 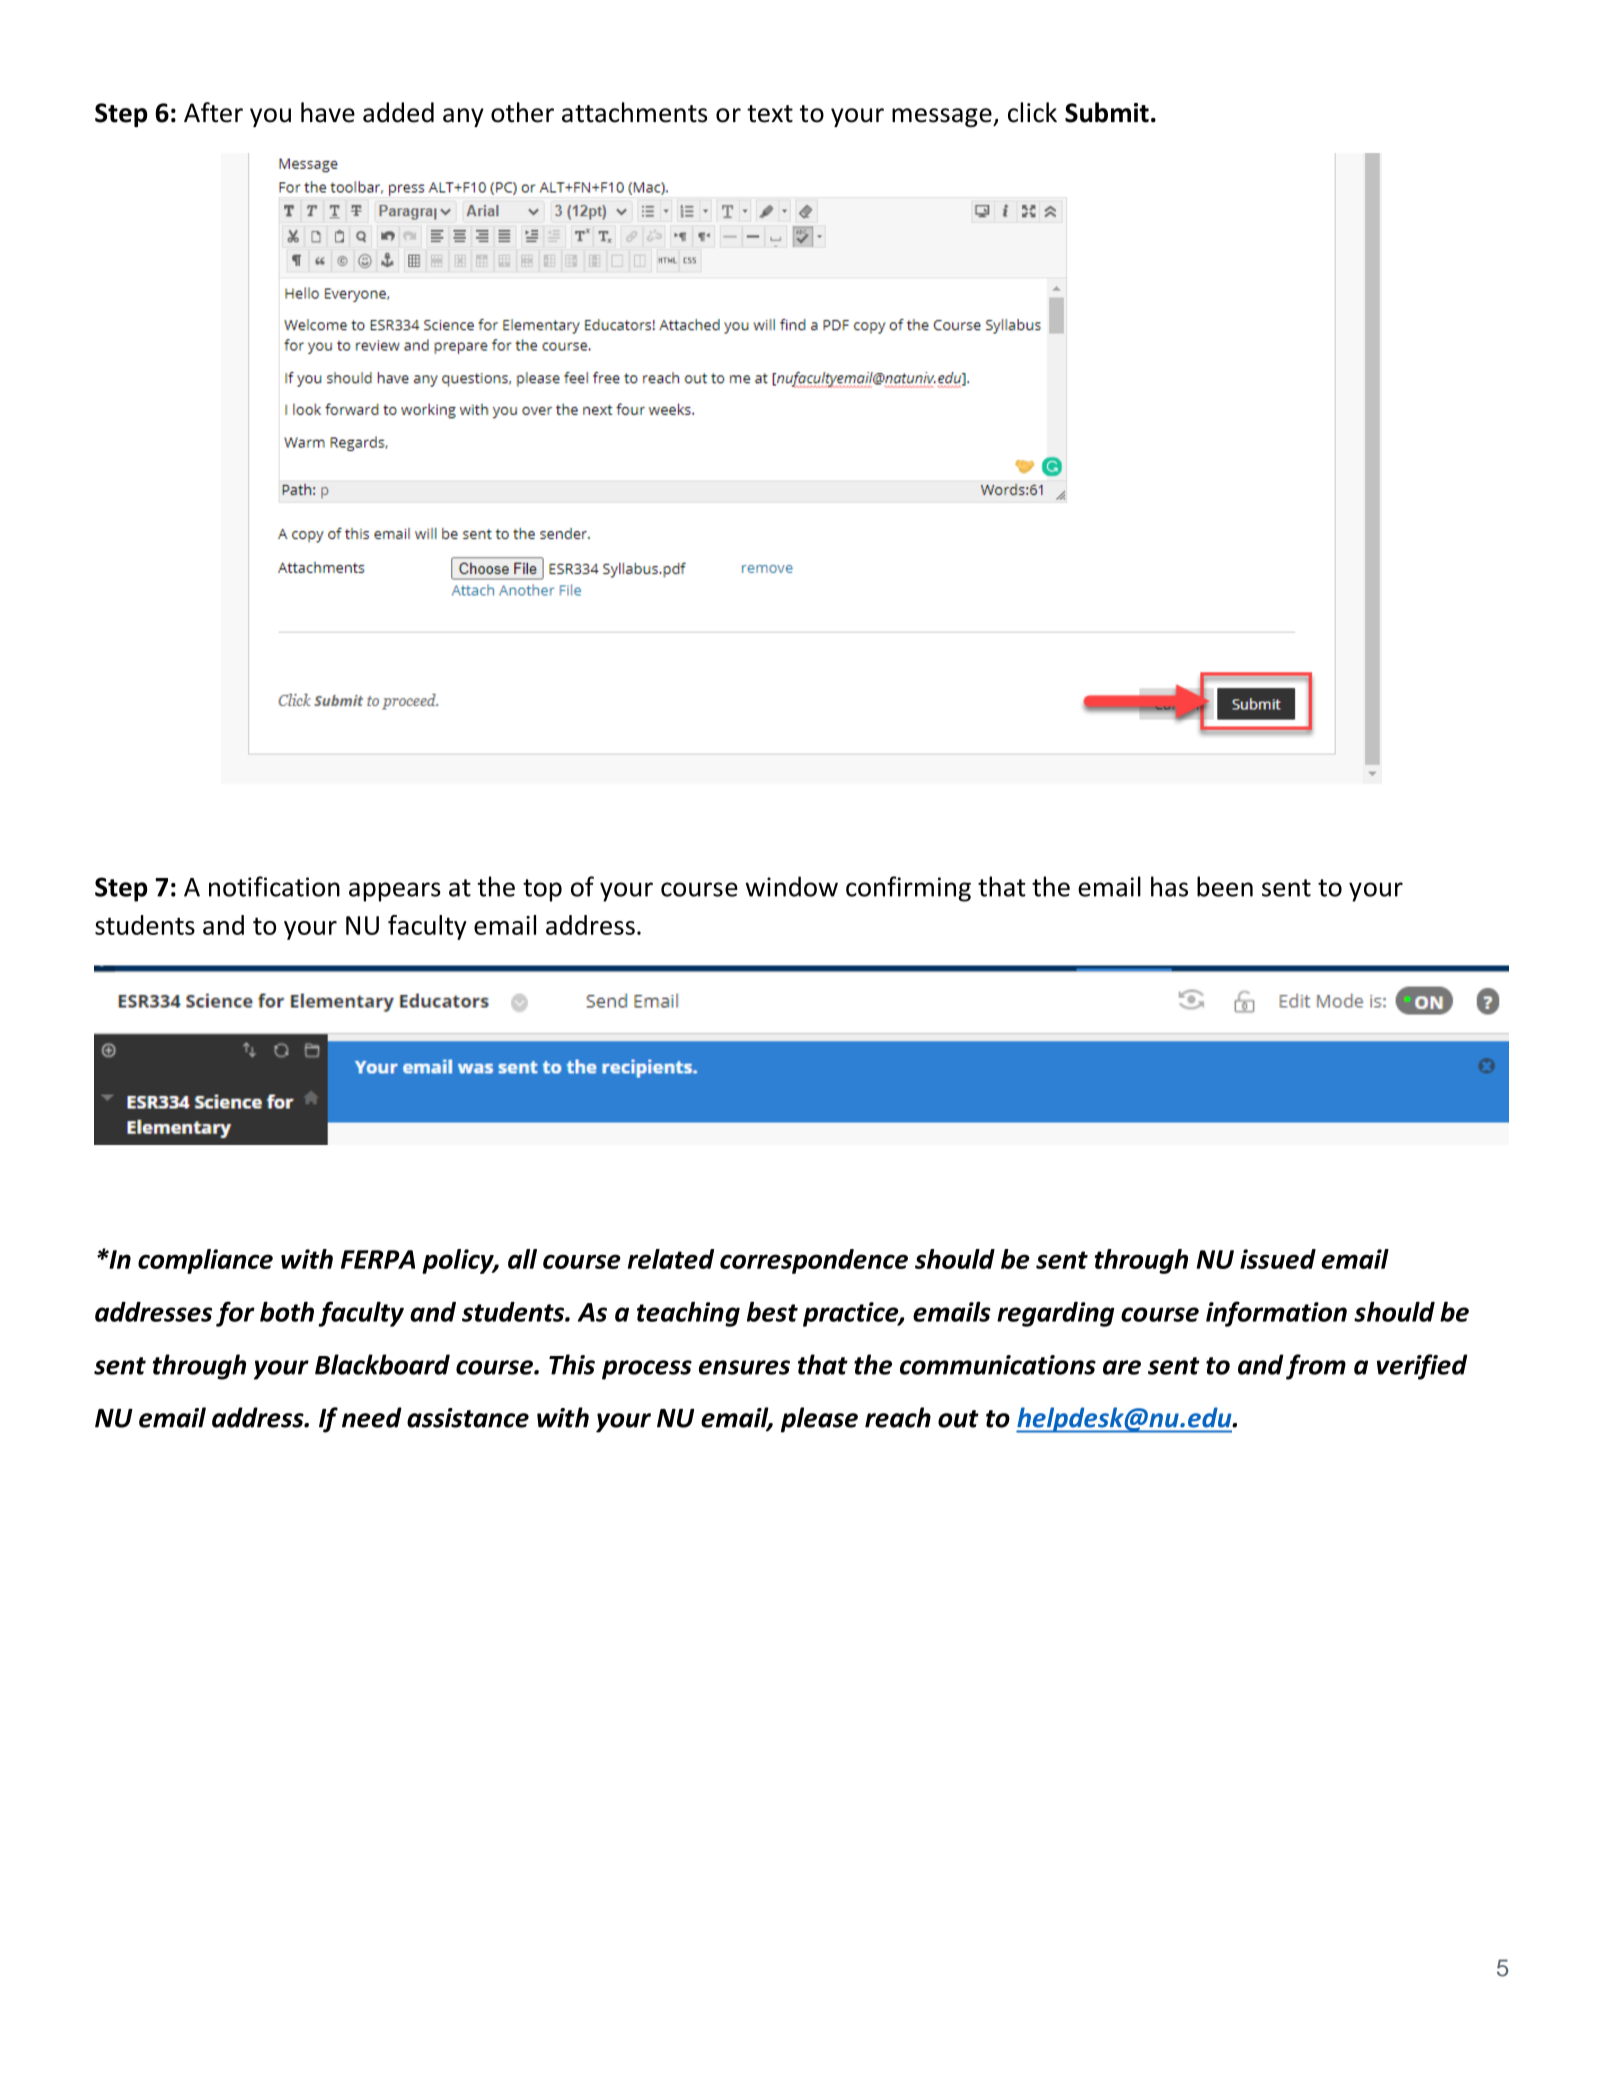 I want to click on text, so click(x=770, y=114).
